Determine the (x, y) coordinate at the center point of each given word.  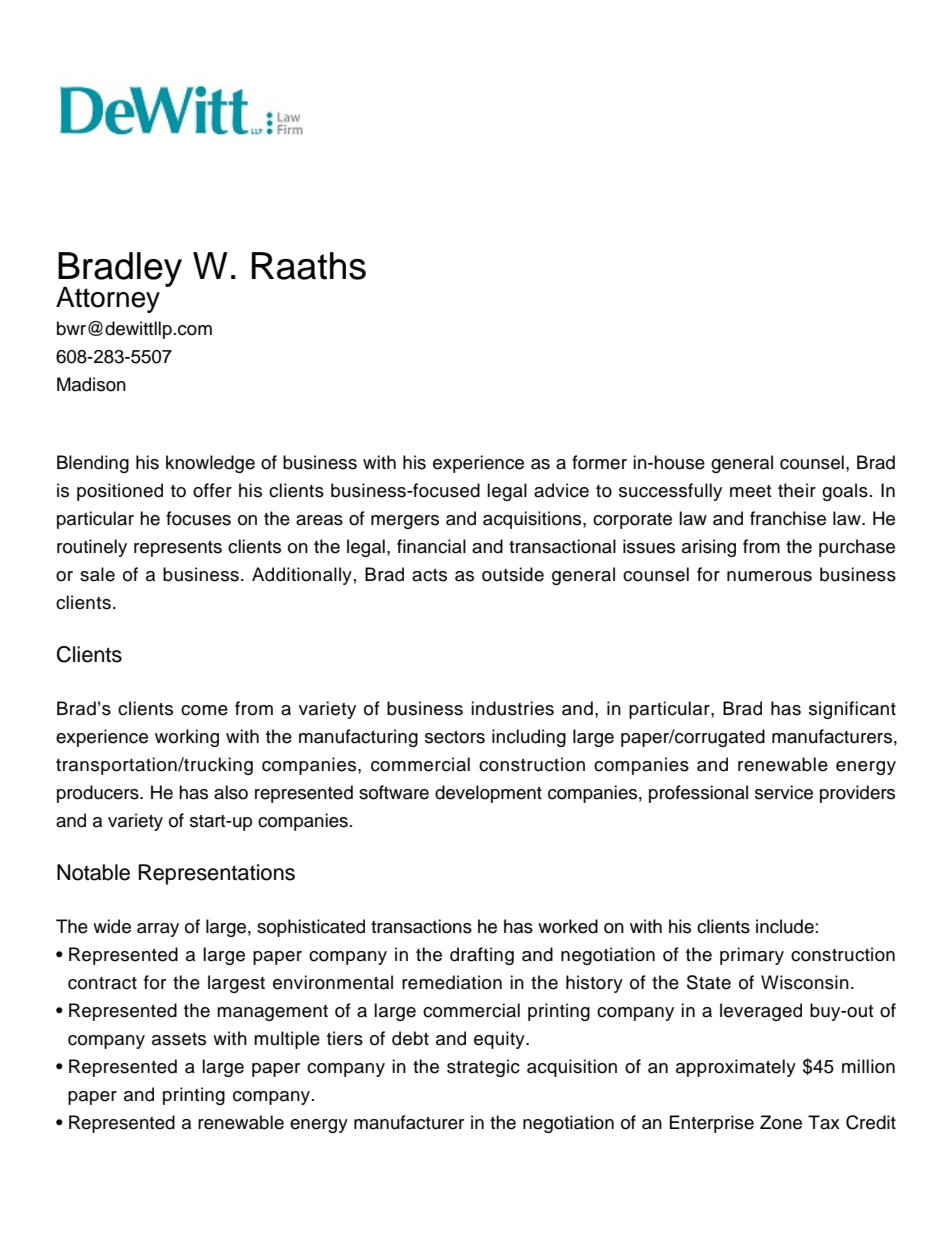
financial (431, 546)
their (797, 490)
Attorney (108, 300)
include (785, 926)
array (158, 930)
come (204, 710)
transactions (421, 926)
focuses (198, 518)
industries (512, 708)
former (599, 462)
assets (179, 1039)
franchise (788, 518)
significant (852, 710)
